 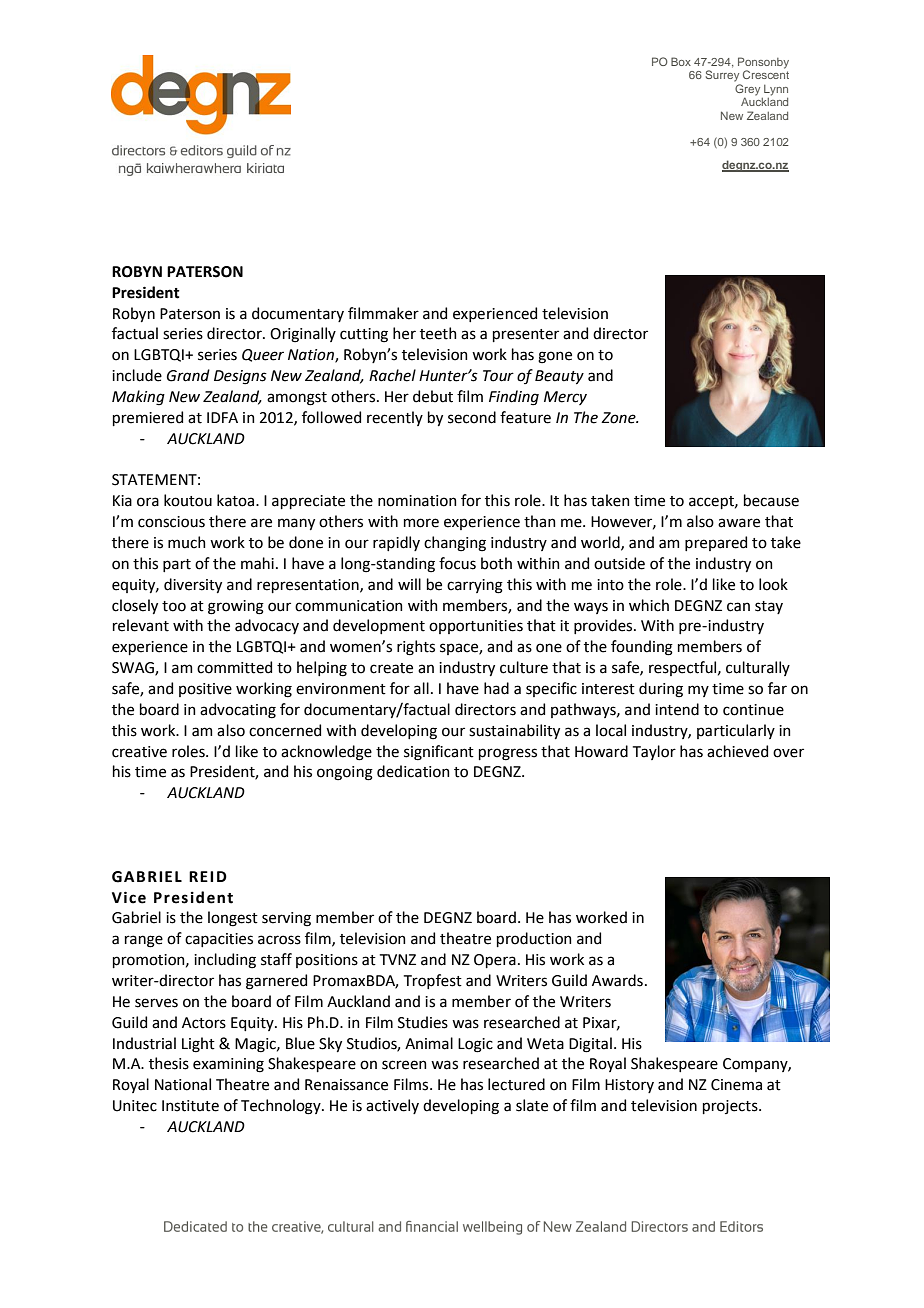 I want to click on Zone, so click(x=619, y=418).
